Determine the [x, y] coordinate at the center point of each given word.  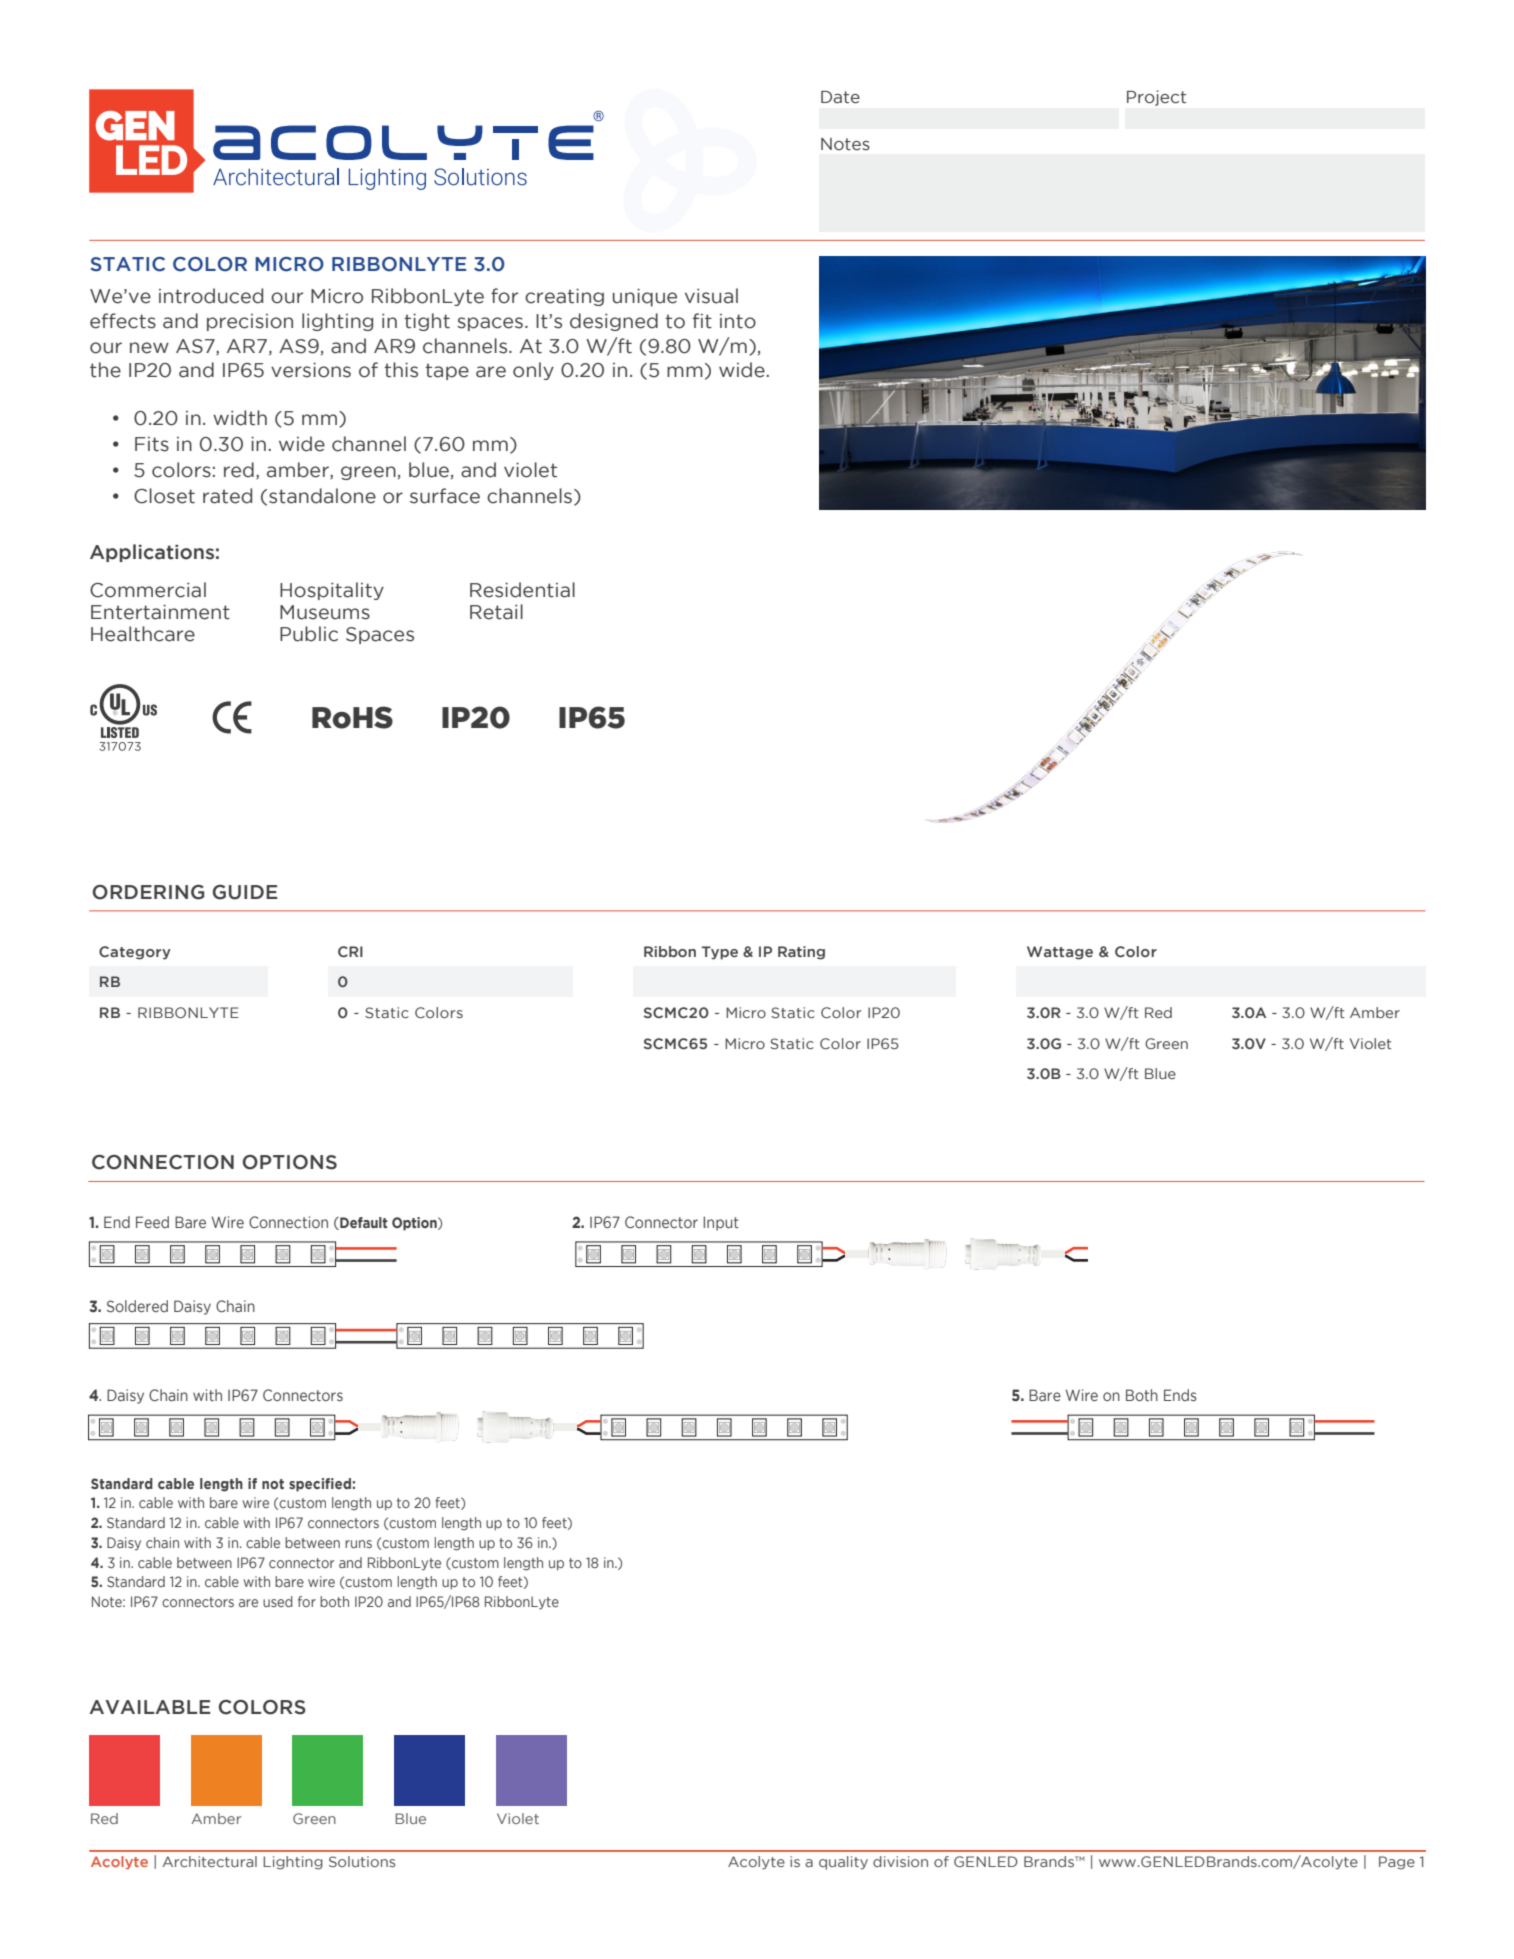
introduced [211, 296]
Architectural [209, 1861]
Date [840, 97]
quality [843, 1863]
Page [1397, 1863]
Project [1156, 98]
